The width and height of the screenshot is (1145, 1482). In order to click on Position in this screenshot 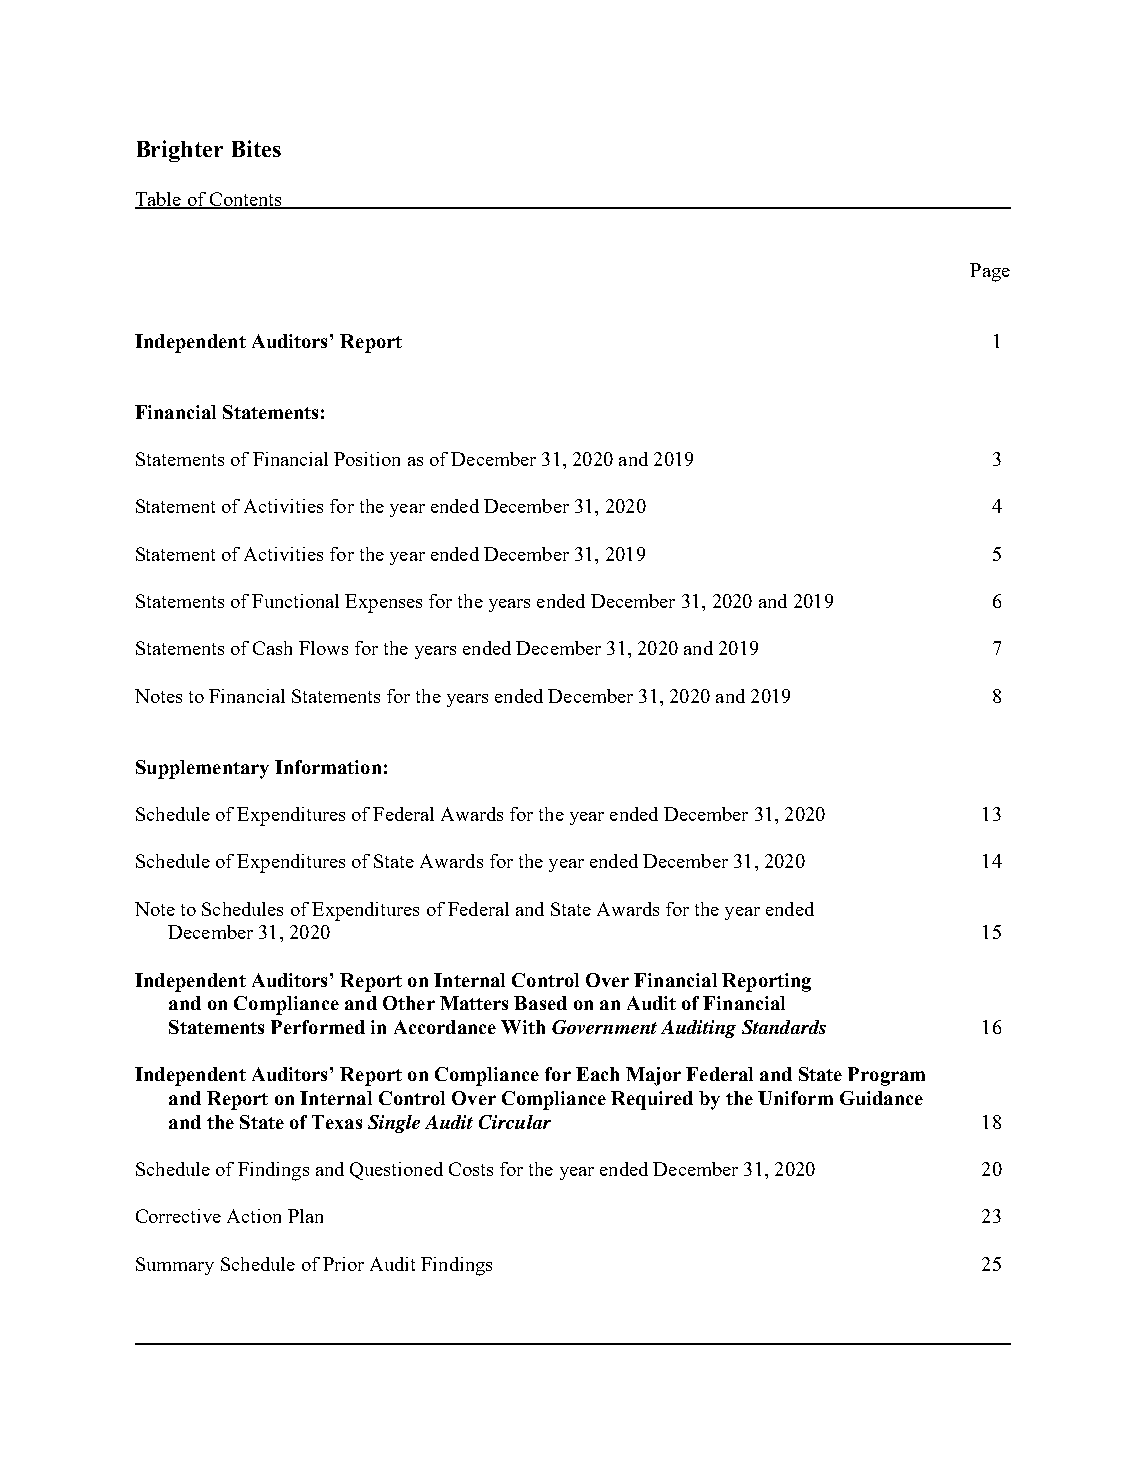, I will do `click(367, 459)`.
